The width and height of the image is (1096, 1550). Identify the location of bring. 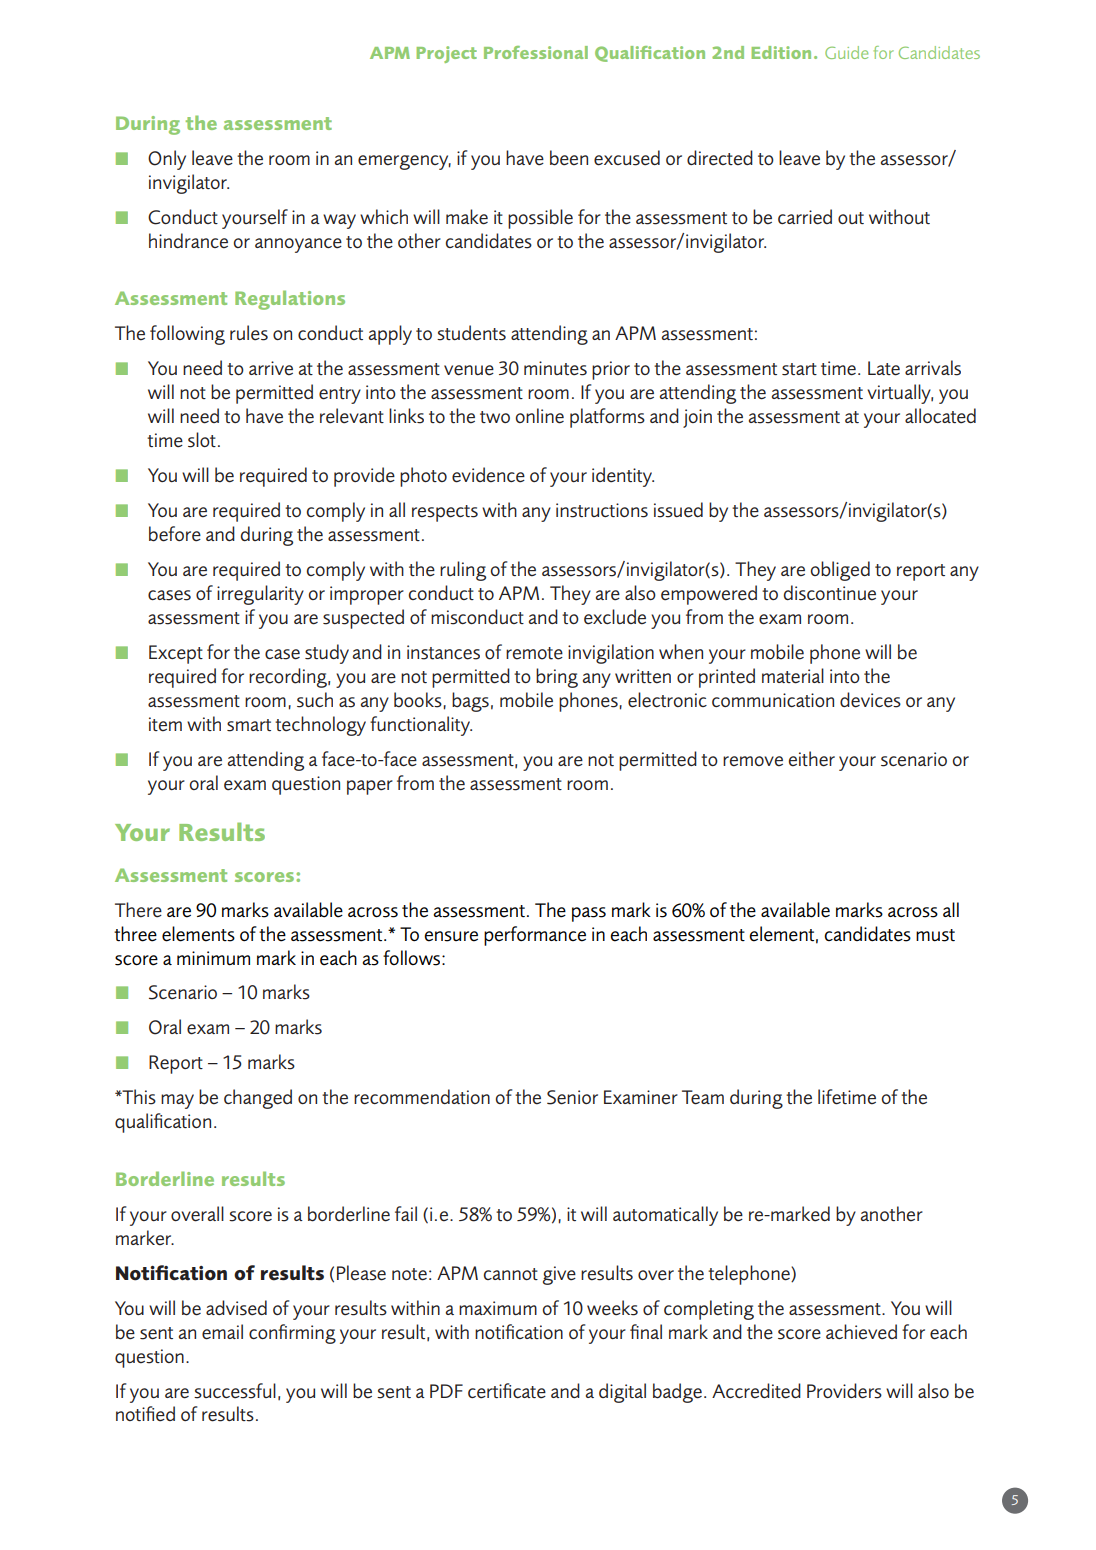
(557, 678).
